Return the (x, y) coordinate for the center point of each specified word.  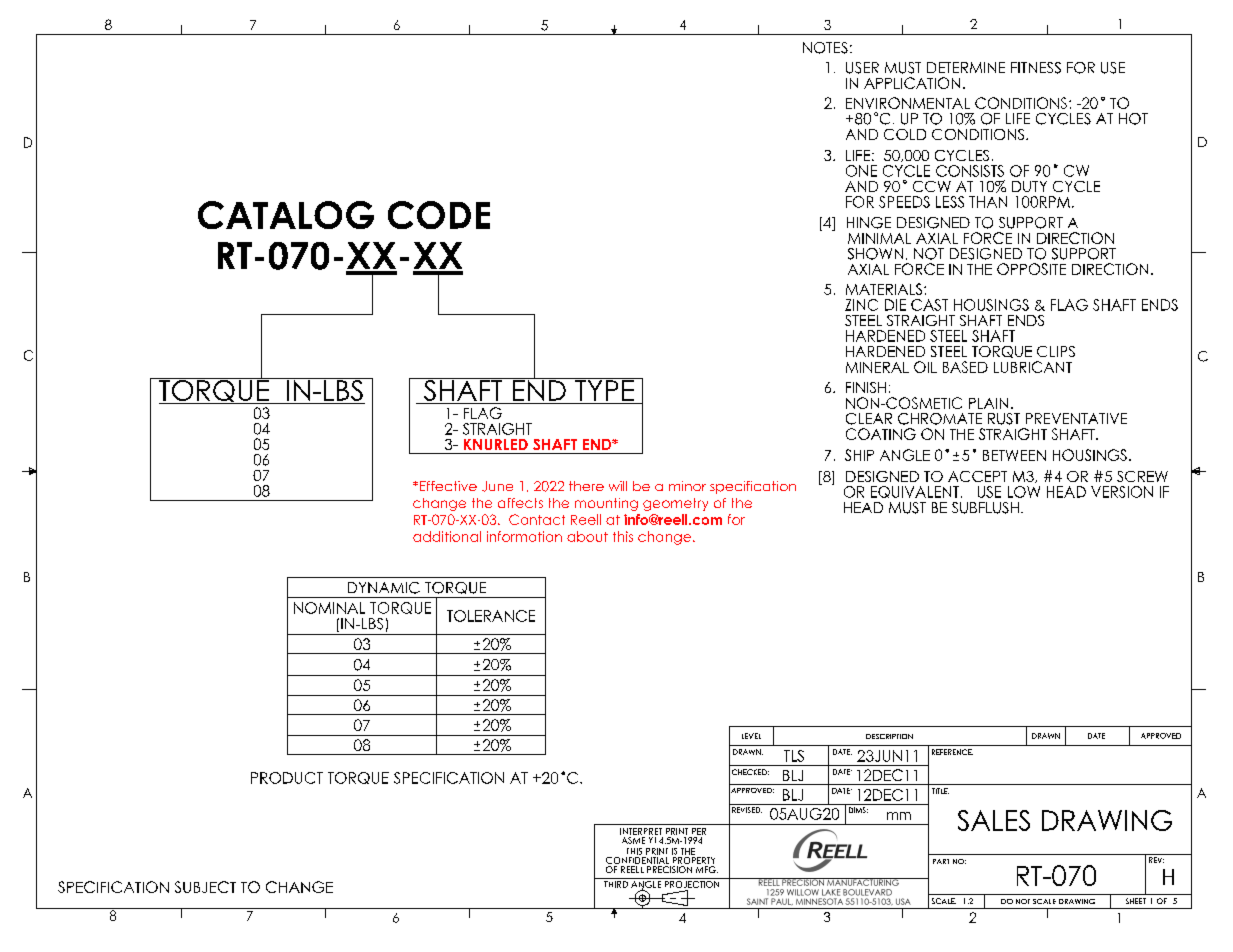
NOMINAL (329, 608)
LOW (1024, 492)
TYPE (605, 389)
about (587, 536)
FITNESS (1036, 68)
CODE (439, 215)
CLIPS (1056, 351)
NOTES (825, 48)
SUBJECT (205, 887)
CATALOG (286, 215)
